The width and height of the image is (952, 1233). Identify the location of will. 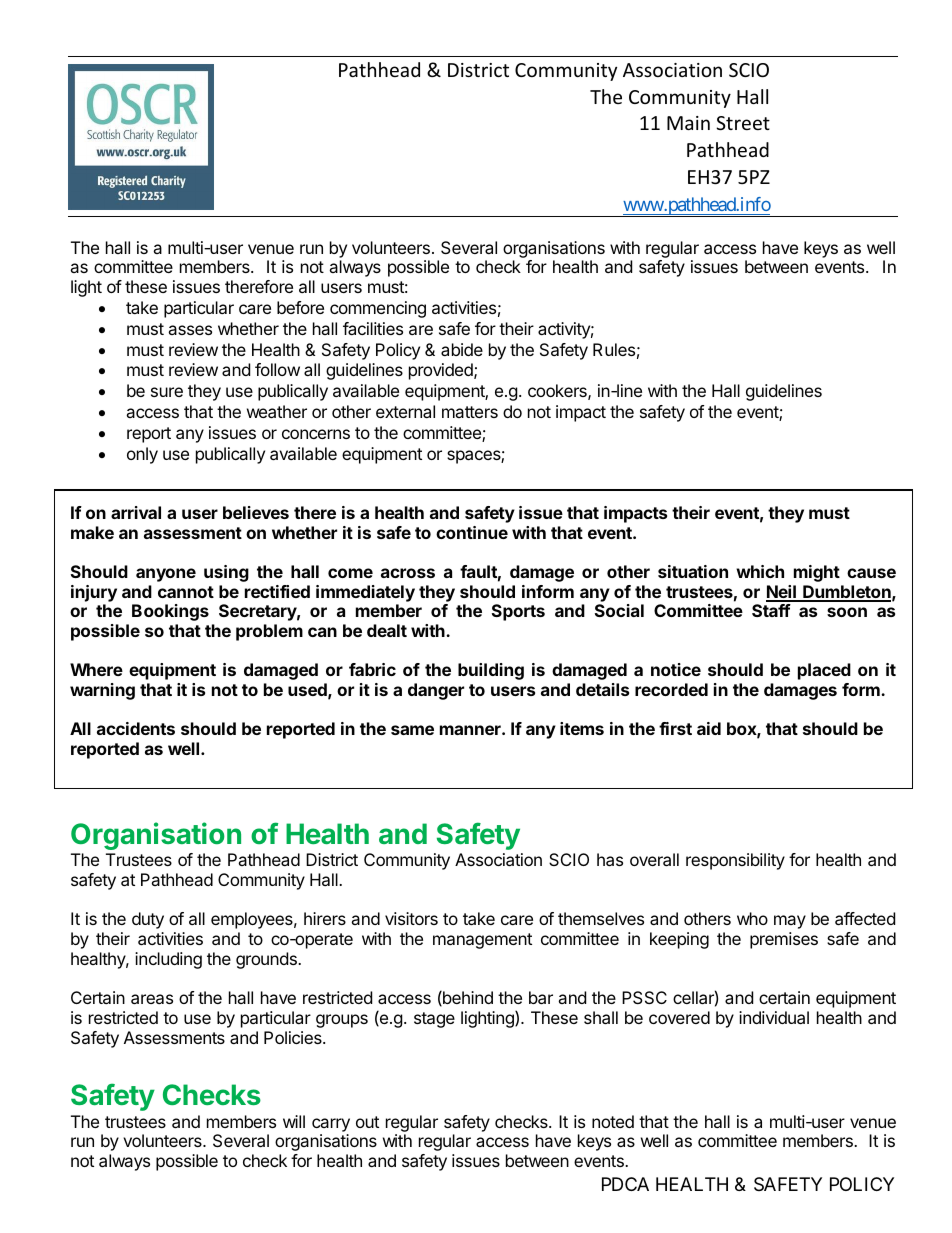
(294, 1121).
